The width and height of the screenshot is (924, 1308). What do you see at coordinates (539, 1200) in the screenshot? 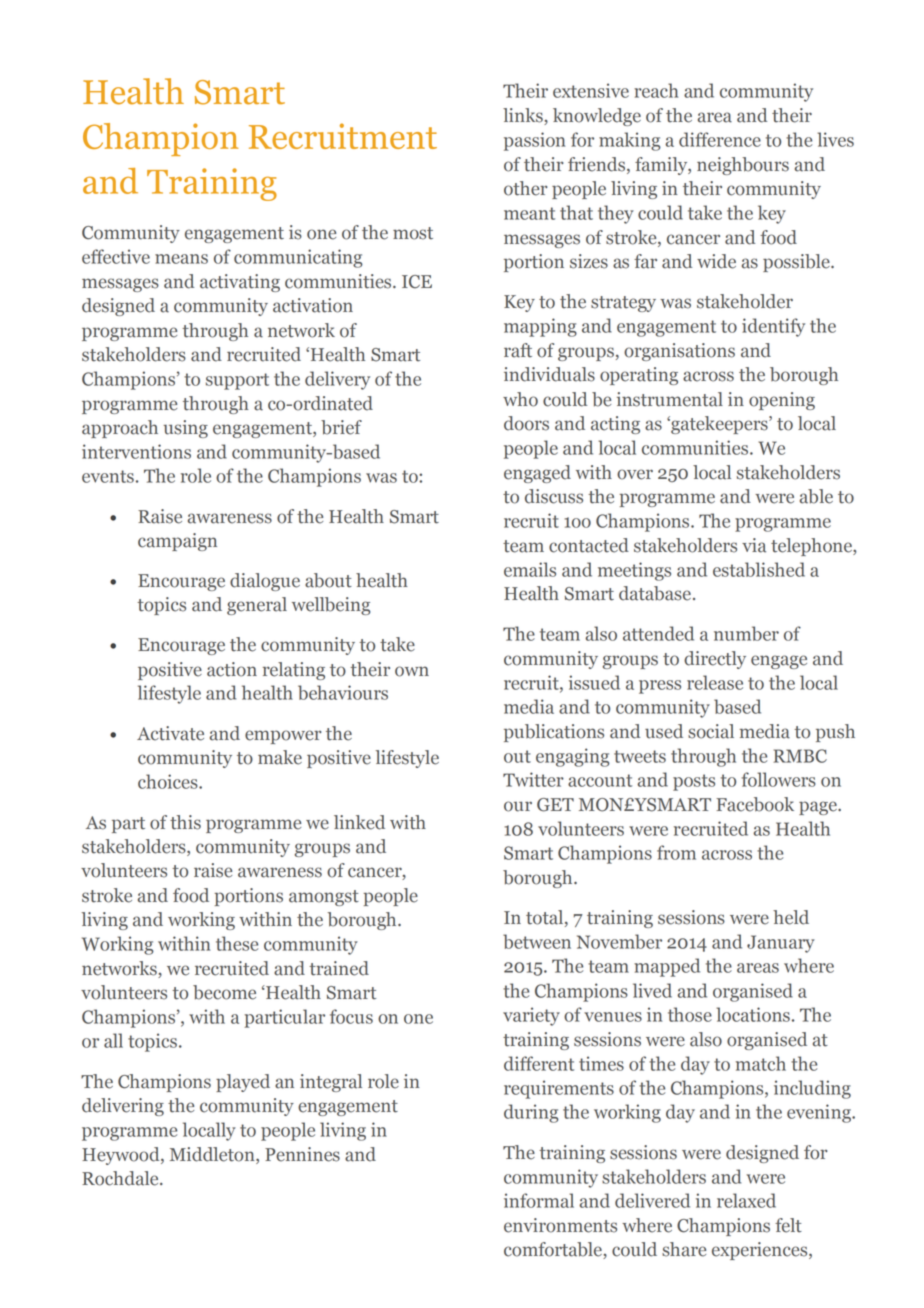
I see `informal` at bounding box center [539, 1200].
